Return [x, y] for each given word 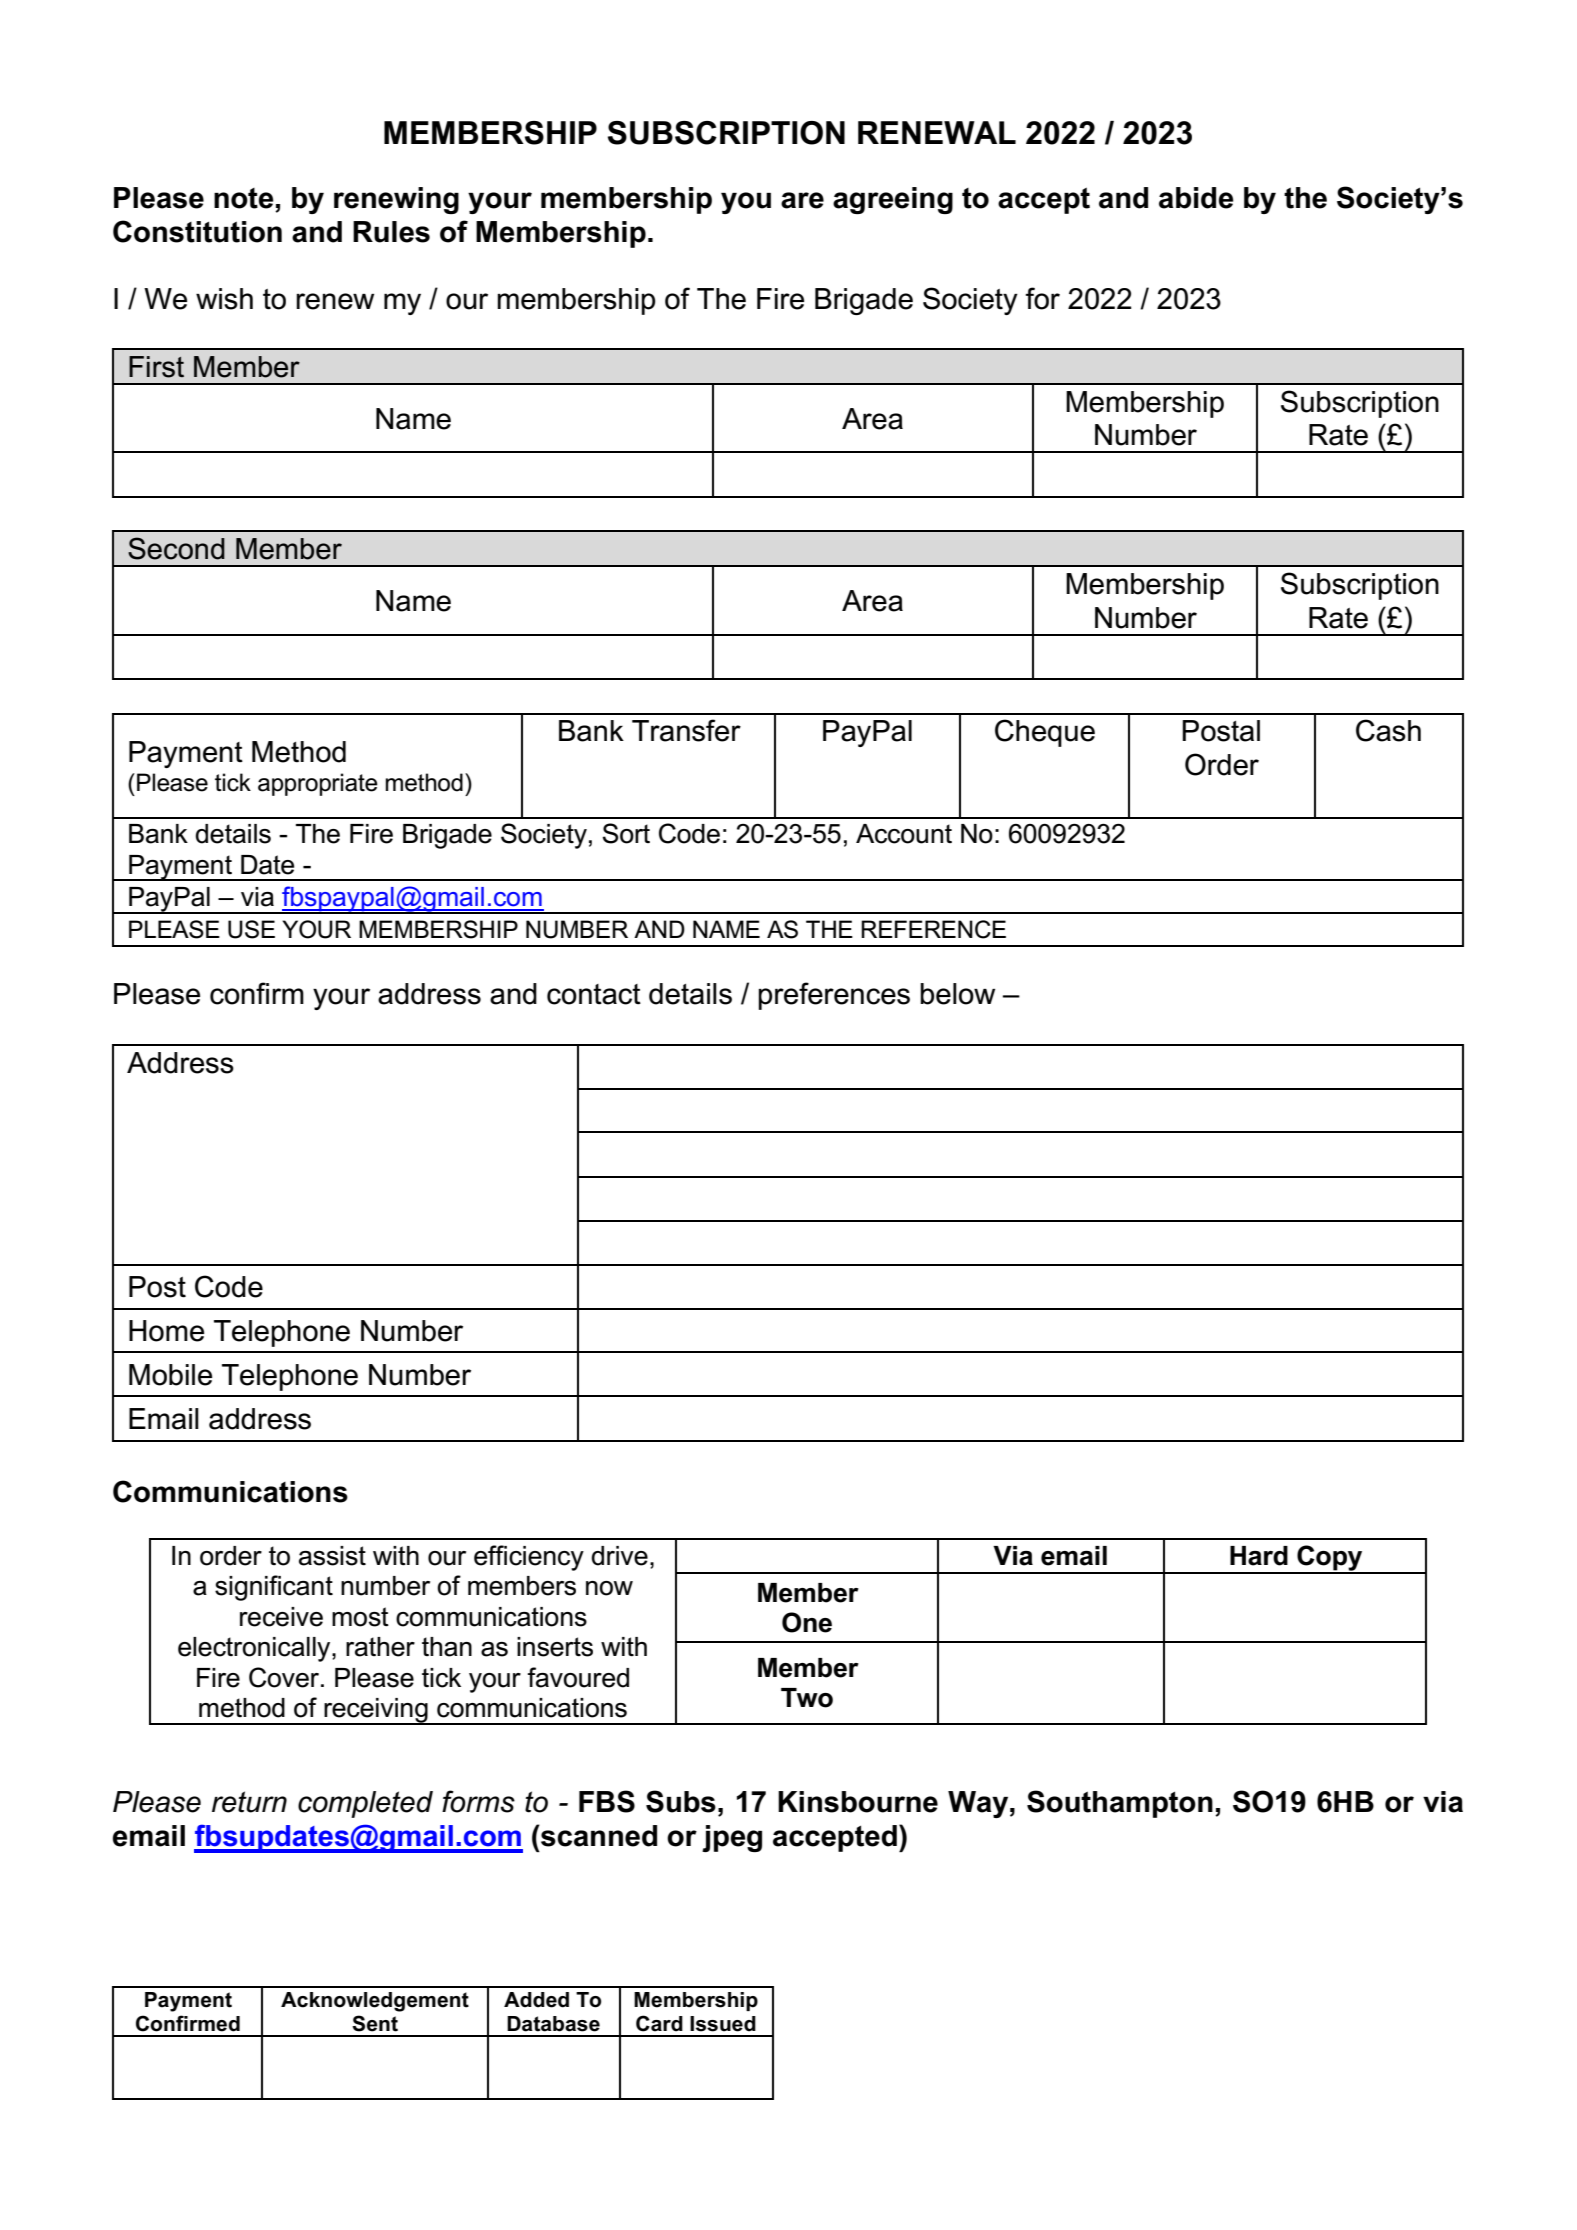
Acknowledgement [375, 2002]
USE [251, 929]
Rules [391, 232]
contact [594, 994]
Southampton [1120, 1804]
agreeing [893, 200]
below [957, 994]
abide [1196, 198]
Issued [723, 2024]
